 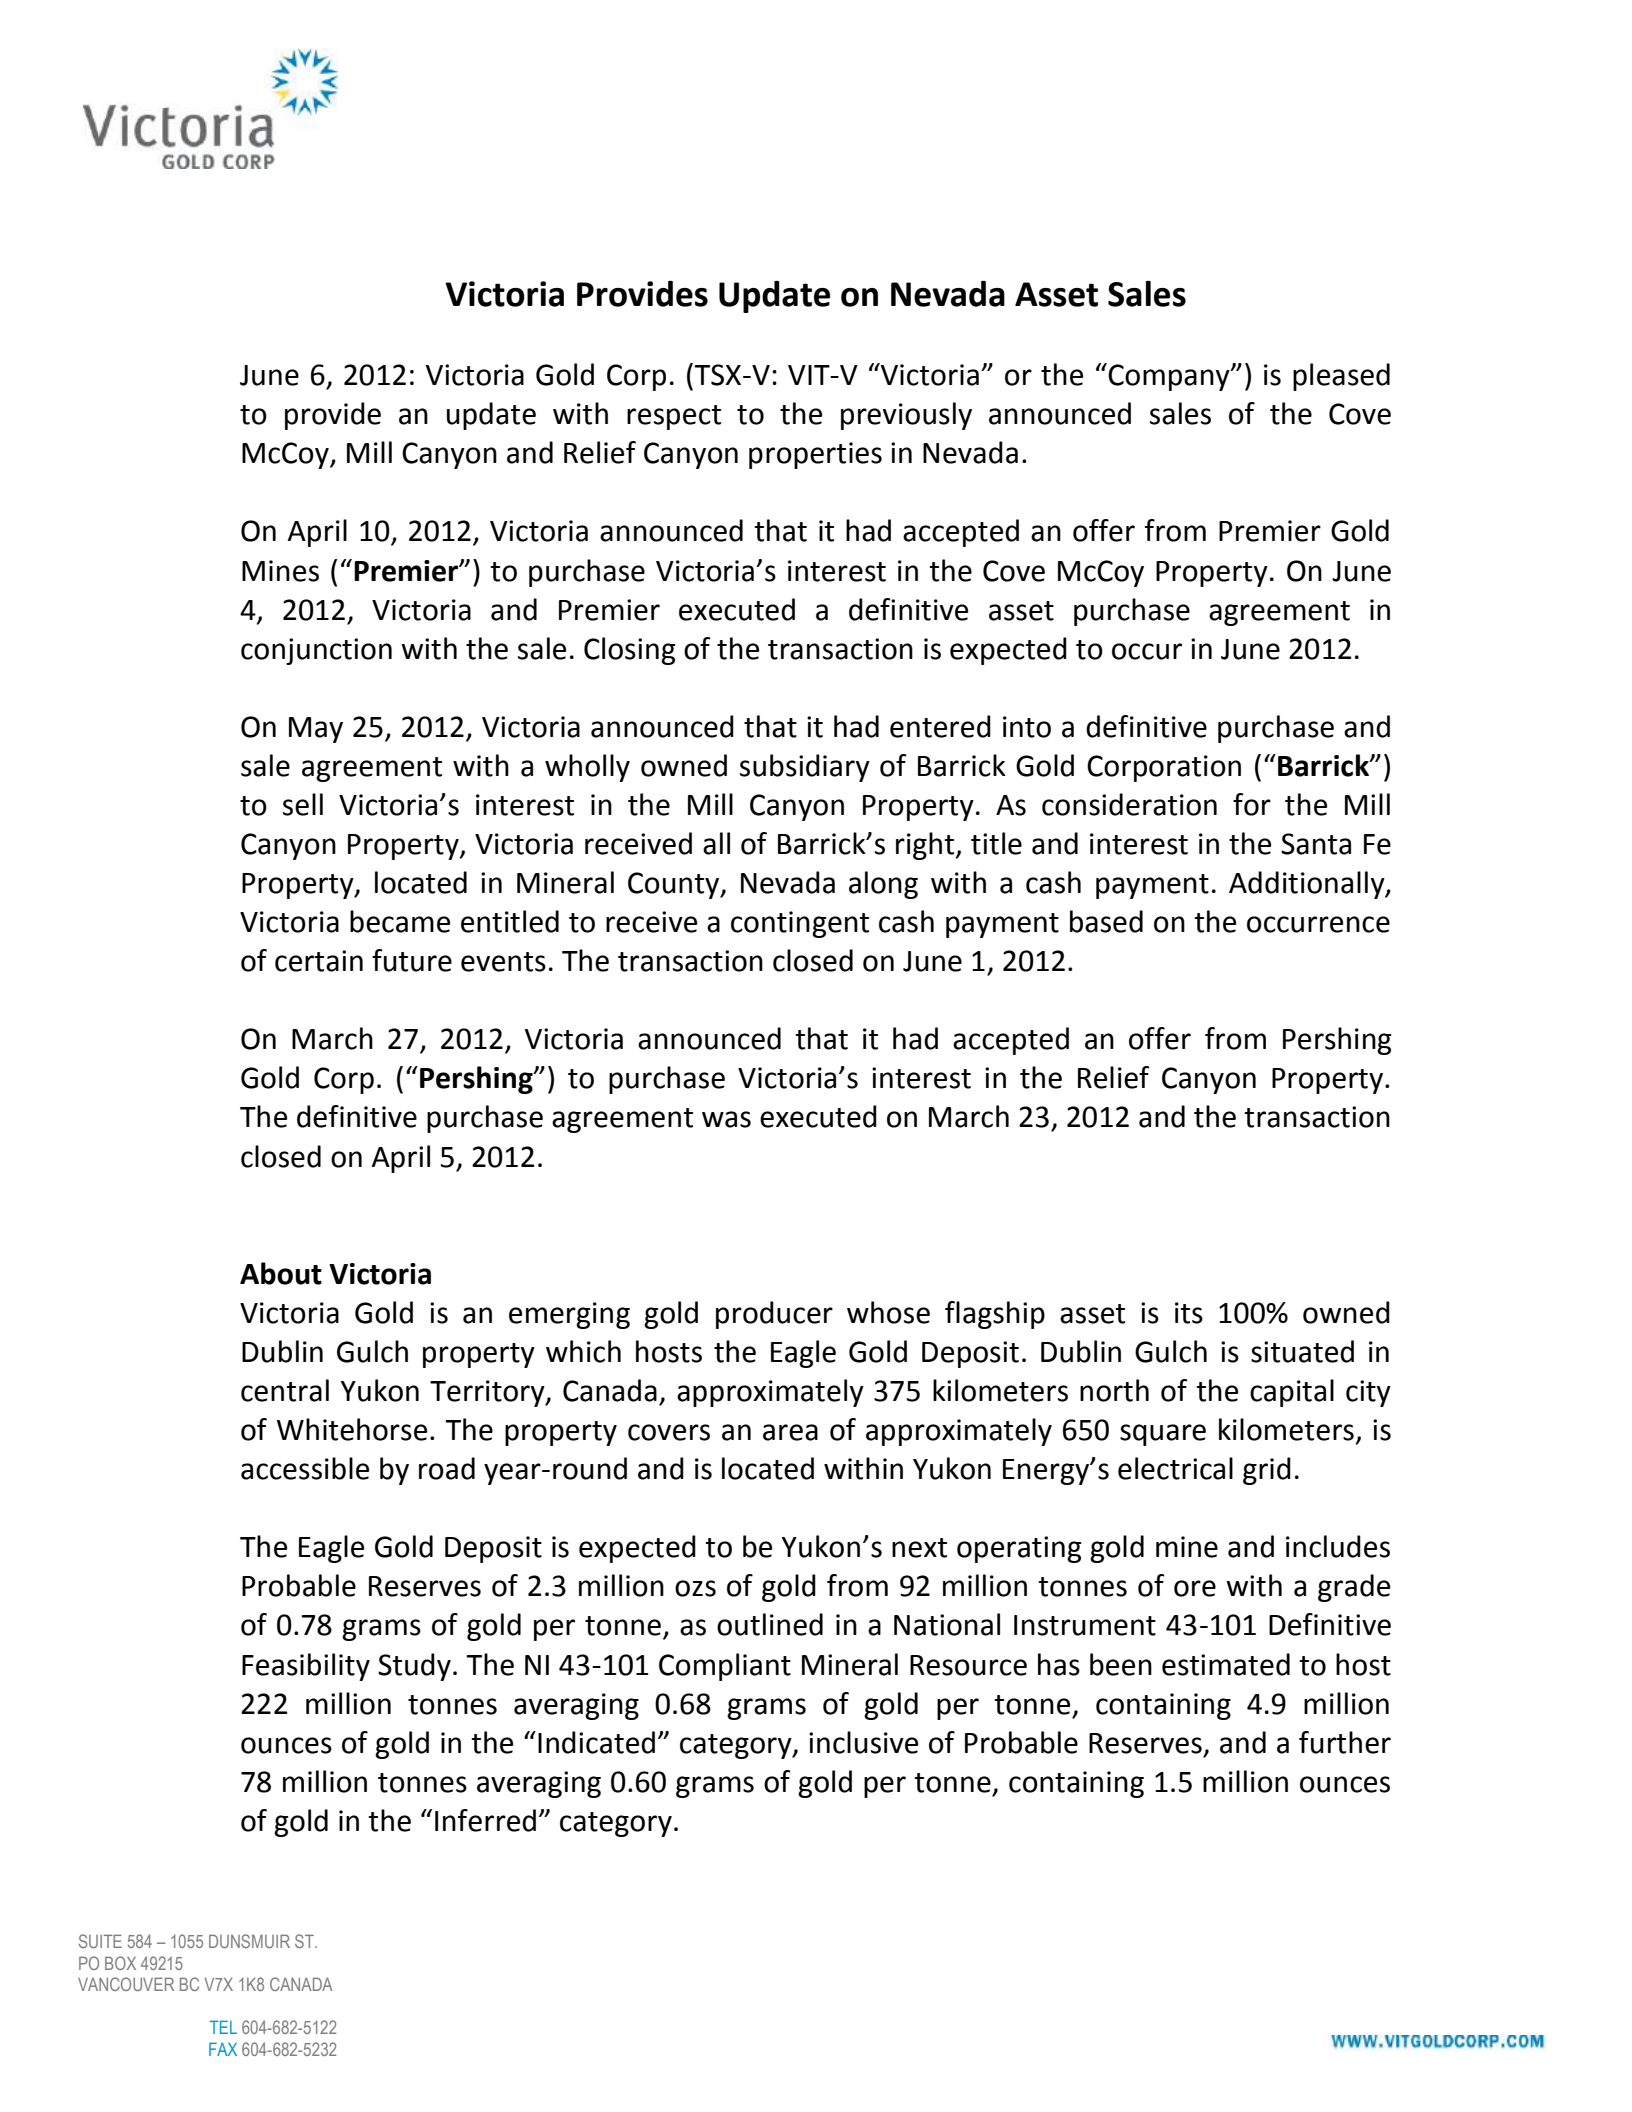 I want to click on its, so click(x=1189, y=1313).
